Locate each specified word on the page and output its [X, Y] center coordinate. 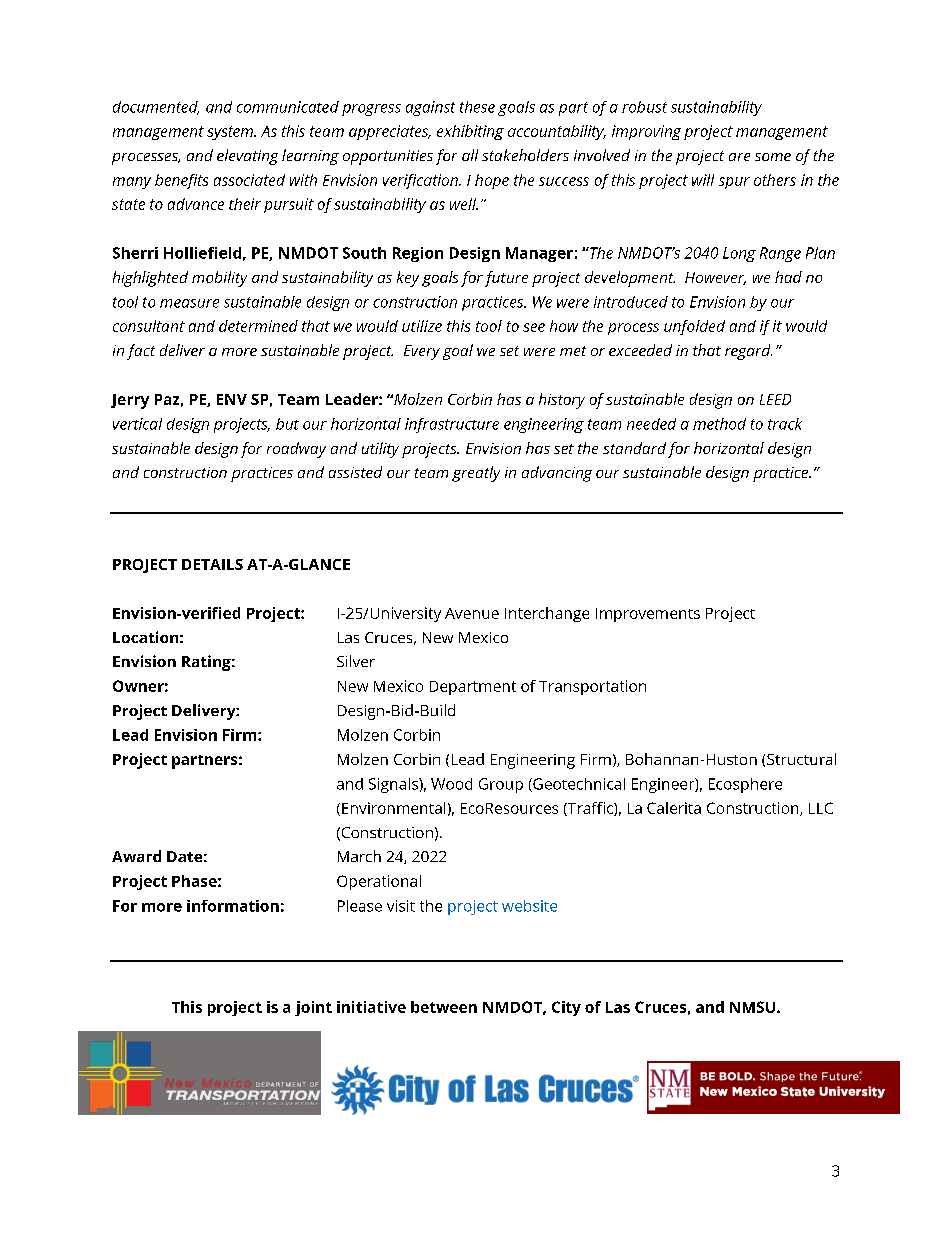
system [231, 133]
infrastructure [452, 425]
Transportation [592, 687]
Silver [356, 661]
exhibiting [470, 132]
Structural [801, 759]
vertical [137, 424]
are [739, 157]
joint [313, 1008]
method [719, 424]
